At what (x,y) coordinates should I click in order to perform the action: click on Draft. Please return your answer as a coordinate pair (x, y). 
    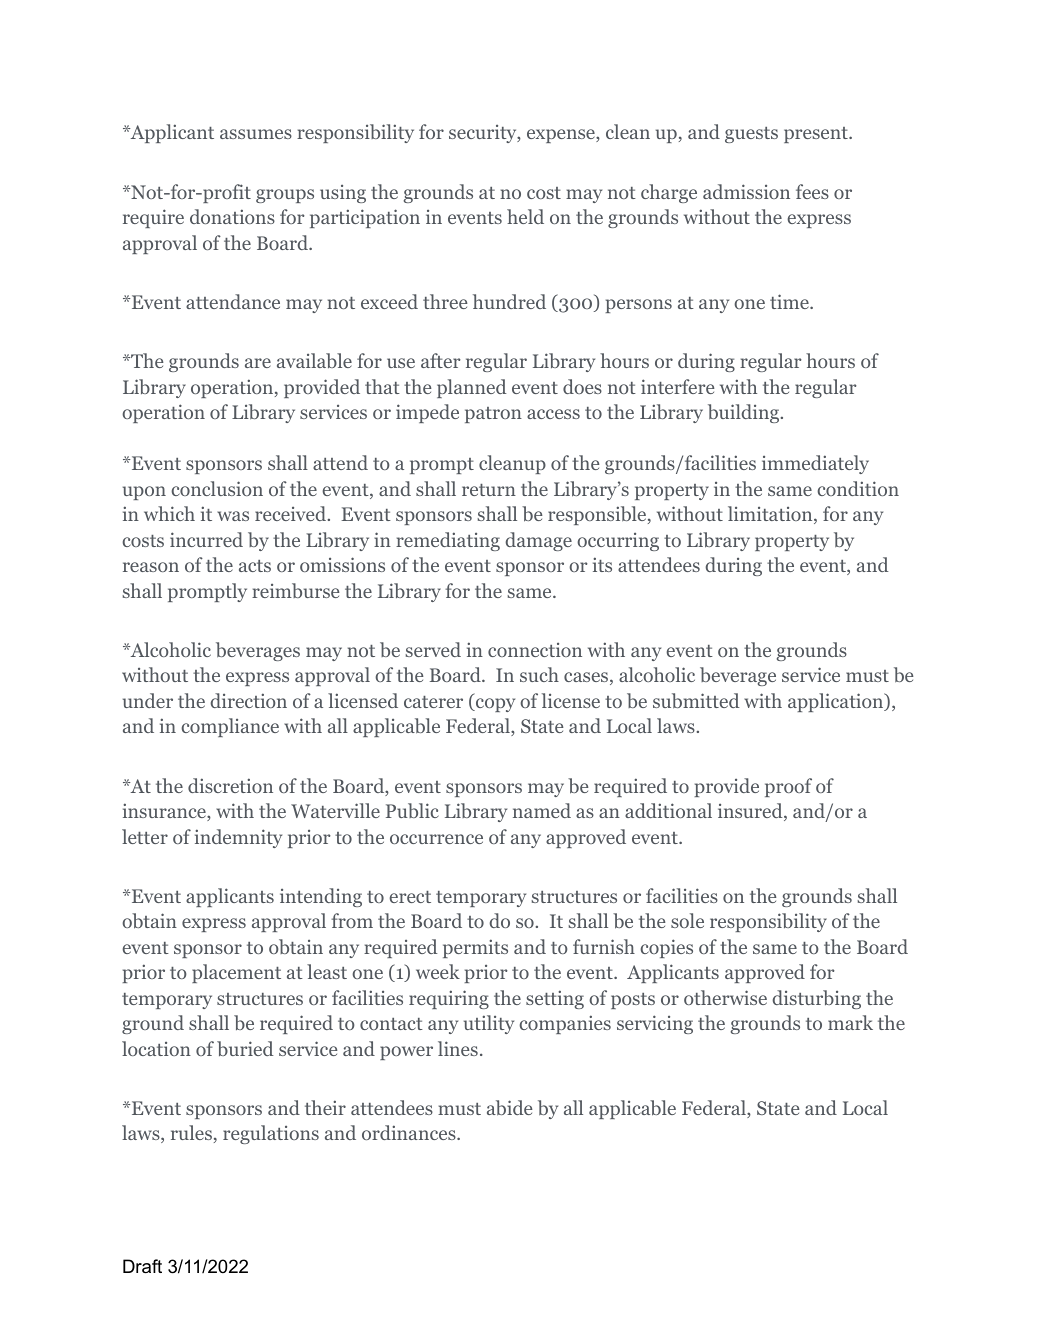
    Looking at the image, I should click on (142, 1266).
